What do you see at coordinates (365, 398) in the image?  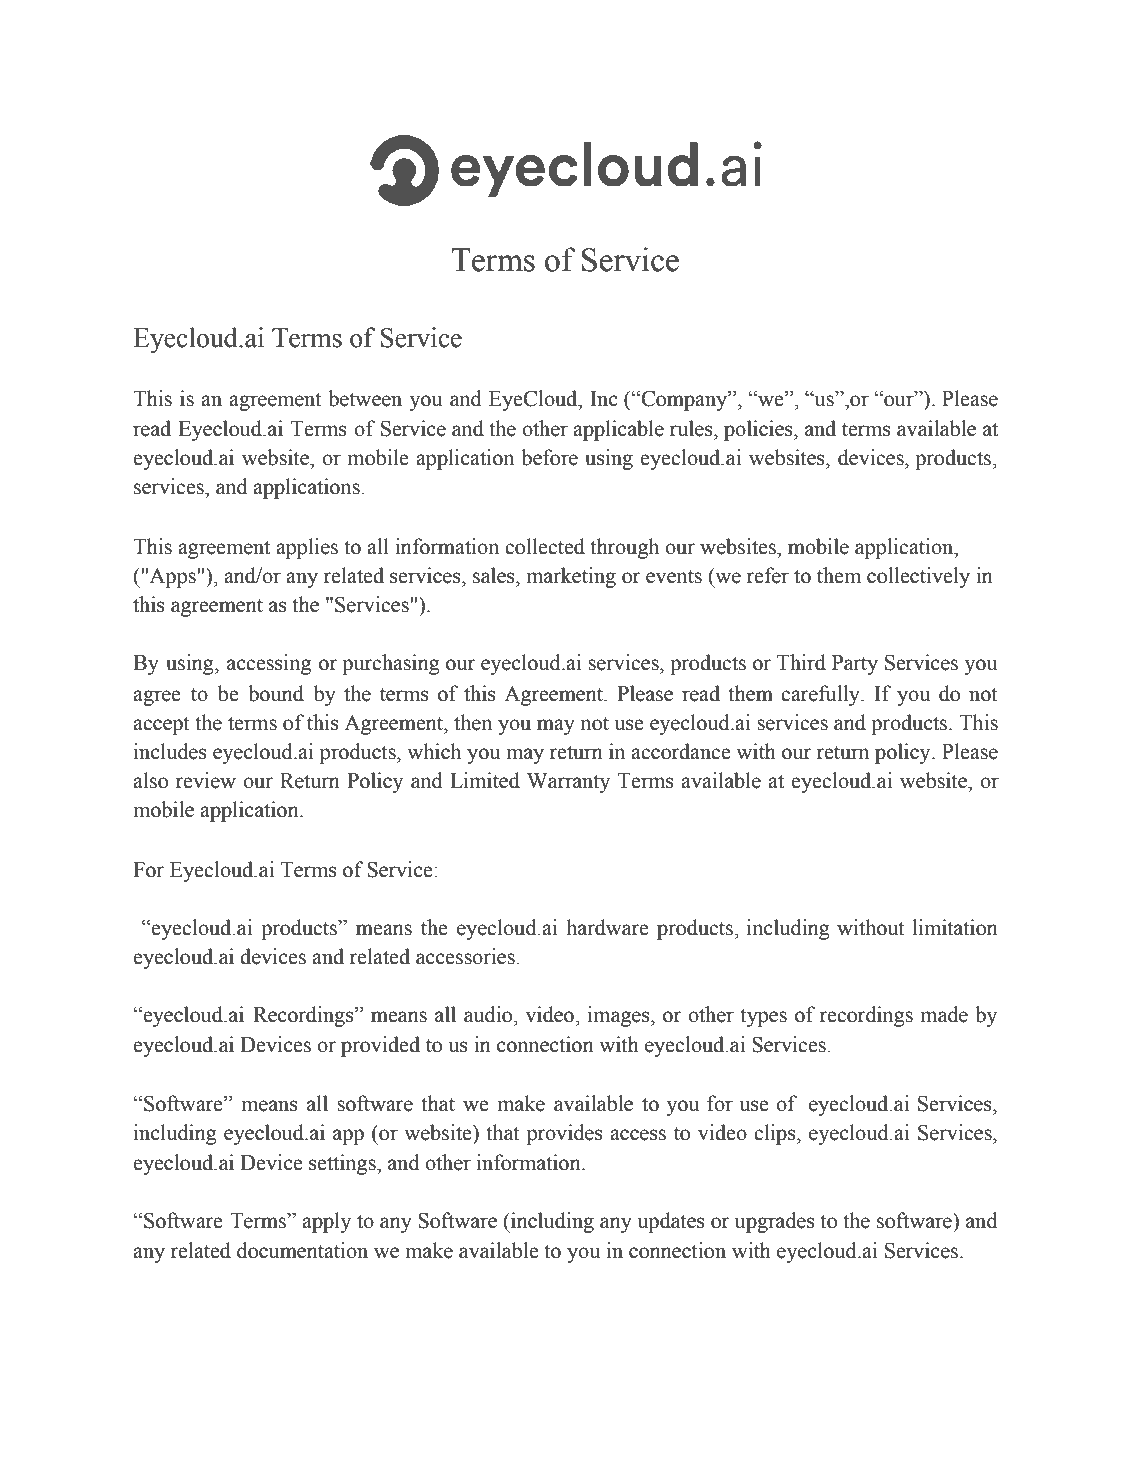 I see `between` at bounding box center [365, 398].
